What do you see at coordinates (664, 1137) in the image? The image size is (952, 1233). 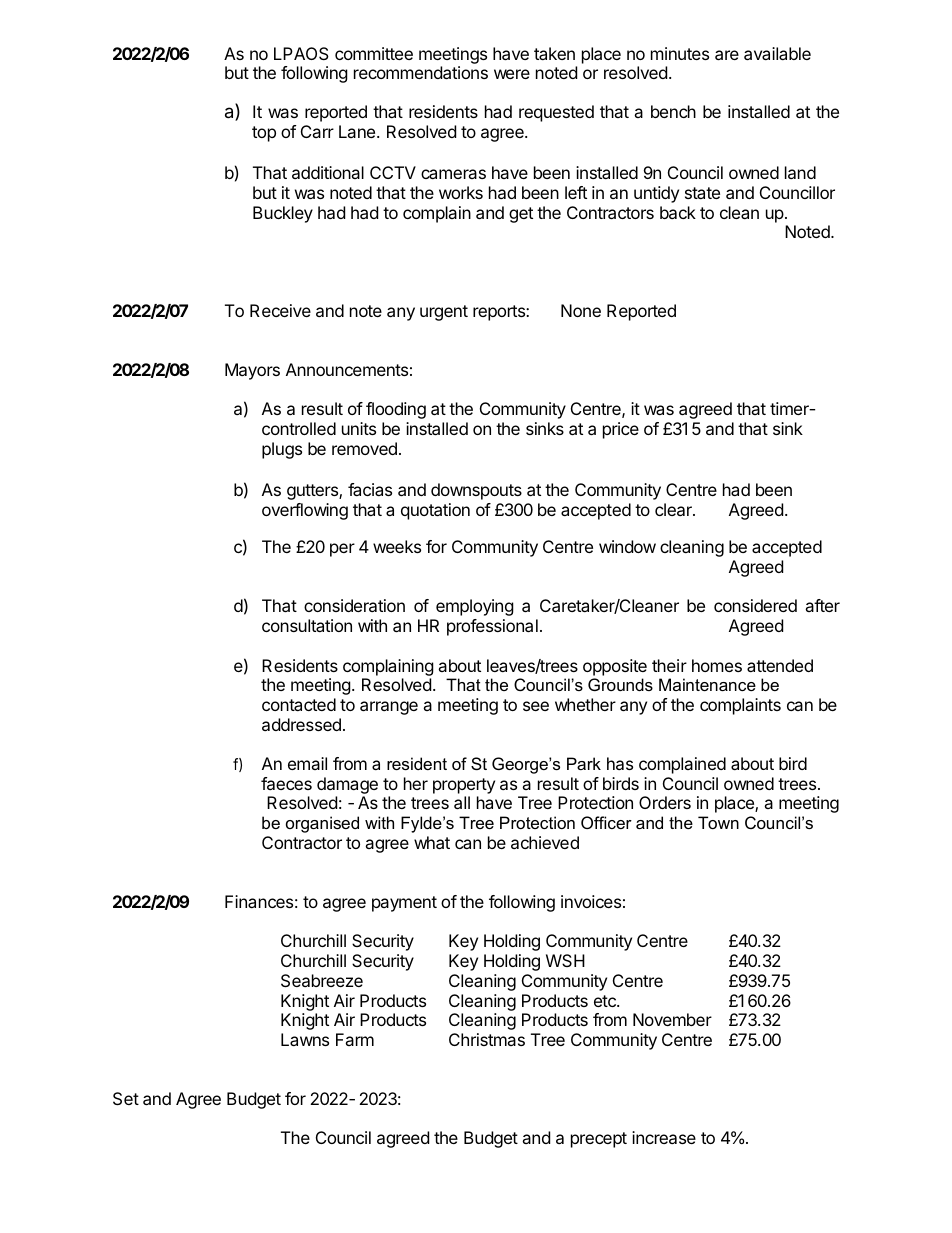 I see `increase` at bounding box center [664, 1137].
